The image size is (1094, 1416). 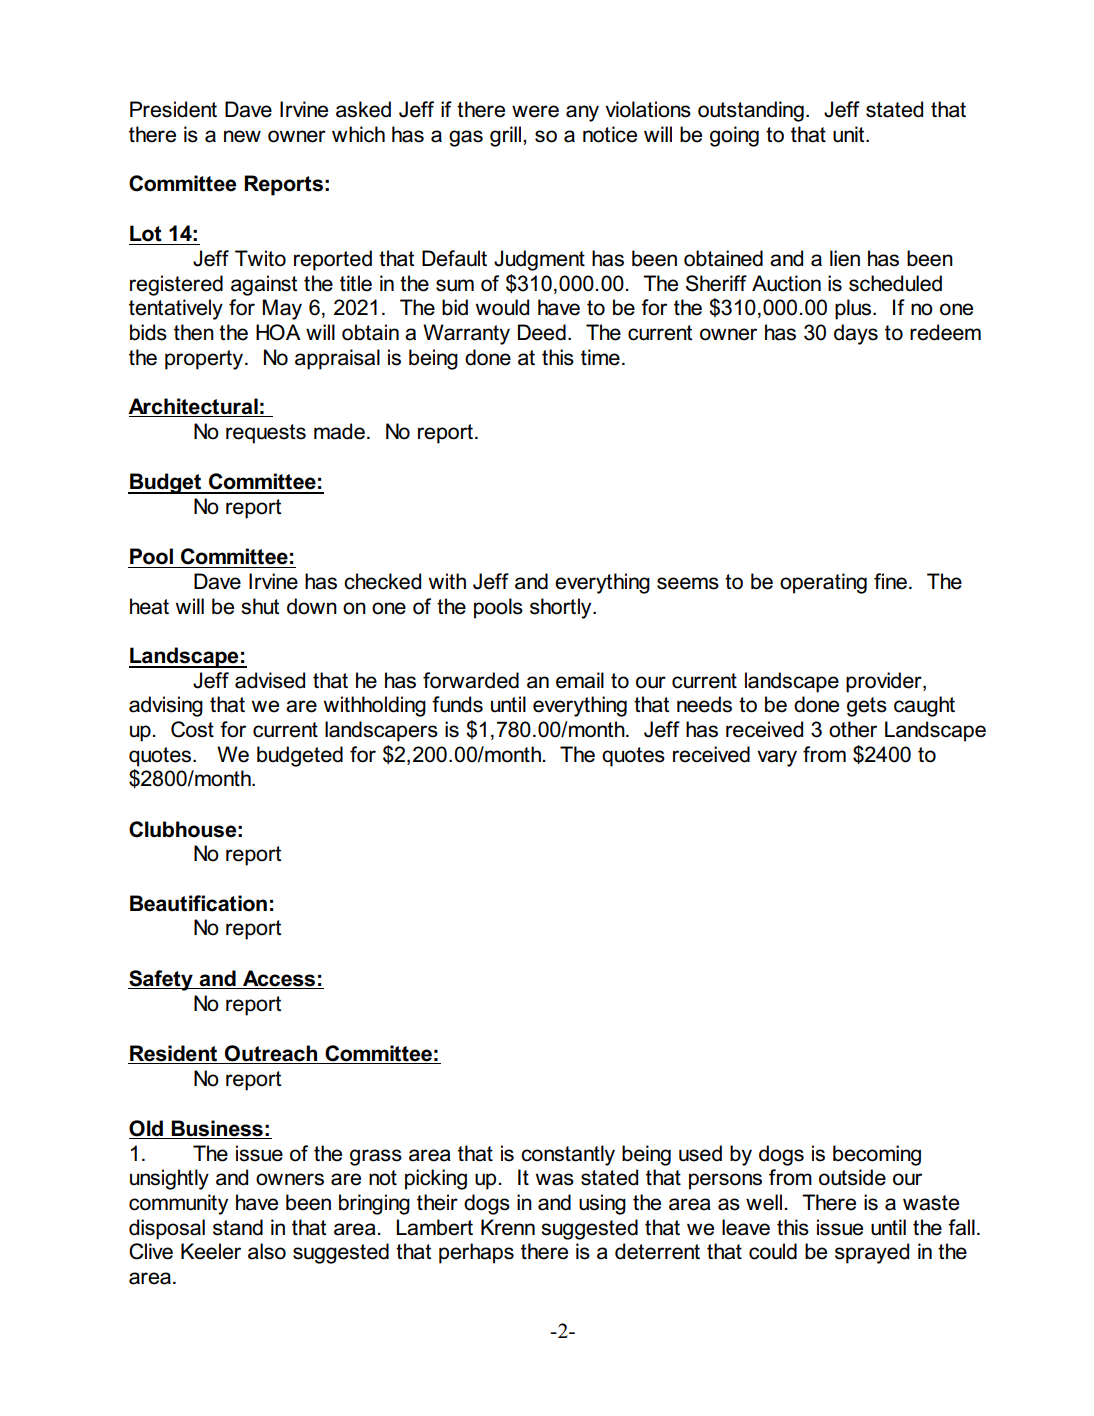 What do you see at coordinates (580, 680) in the page?
I see `email` at bounding box center [580, 680].
